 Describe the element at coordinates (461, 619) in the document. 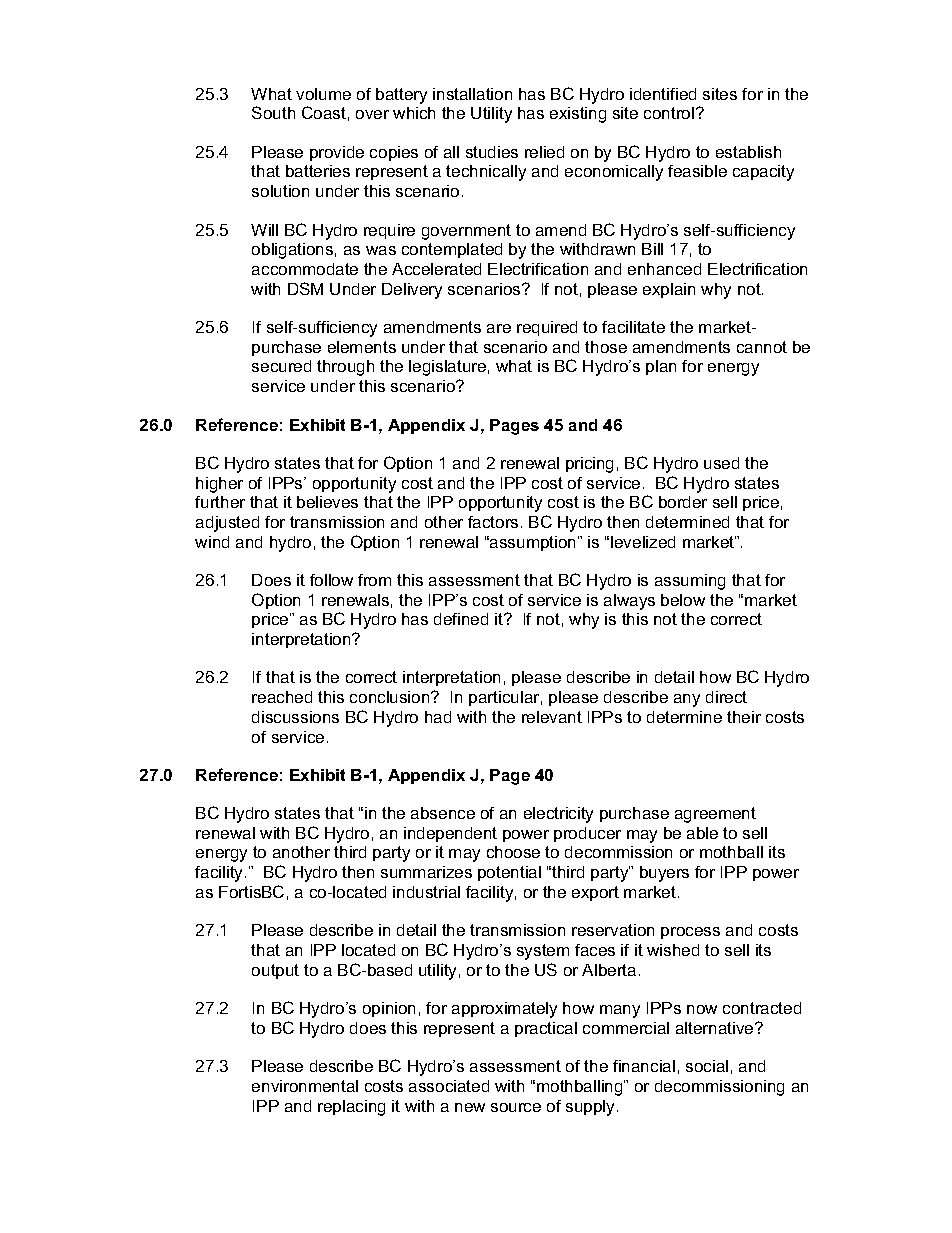

I see `defined` at that location.
